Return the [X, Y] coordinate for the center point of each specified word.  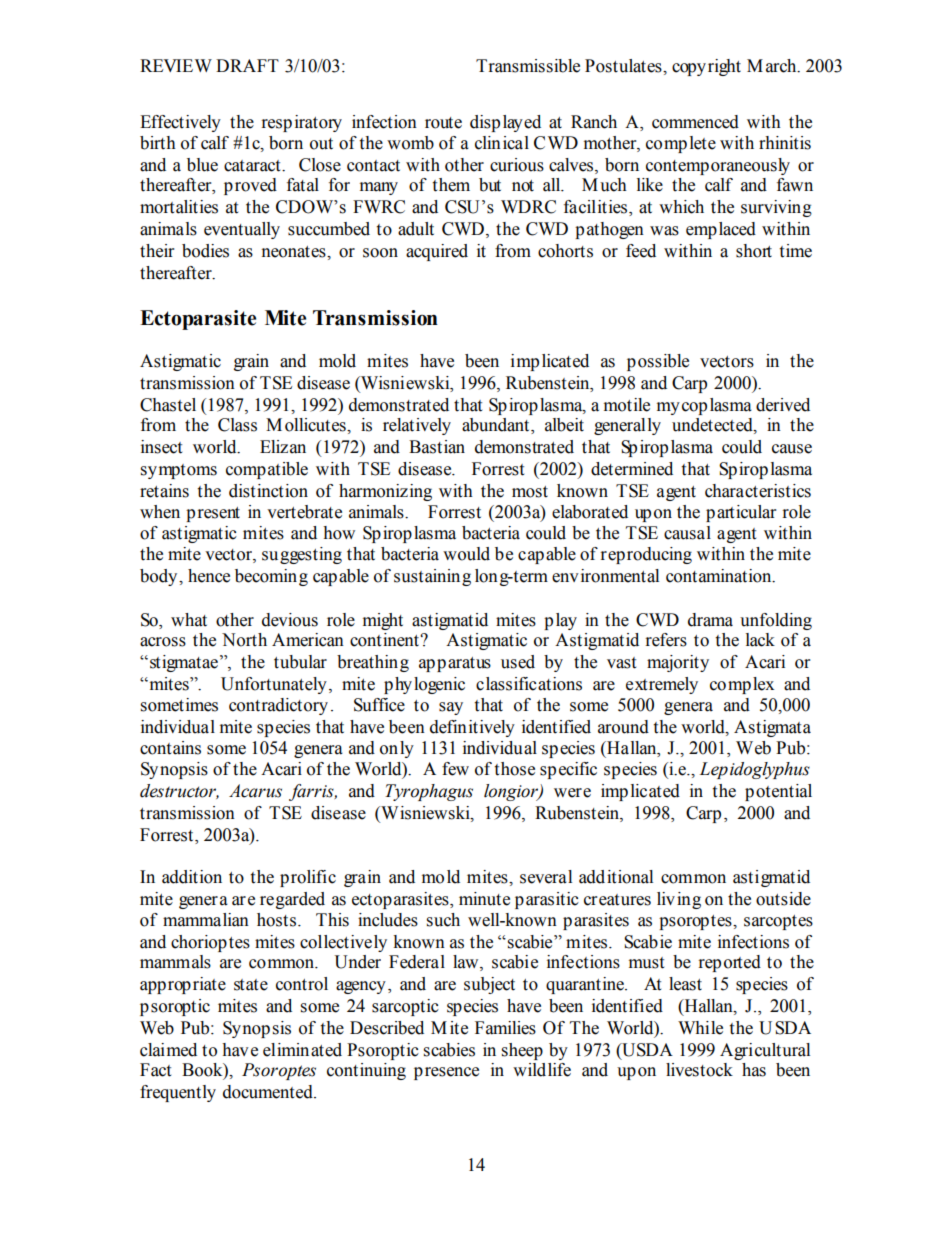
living [679, 900]
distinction [268, 491]
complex [742, 685]
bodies [205, 251]
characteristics [758, 491]
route [443, 123]
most [530, 492]
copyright [706, 67]
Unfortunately [274, 685]
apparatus [455, 664]
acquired [437, 252]
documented [269, 1092]
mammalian [206, 920]
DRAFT [247, 65]
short [754, 251]
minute [484, 899]
